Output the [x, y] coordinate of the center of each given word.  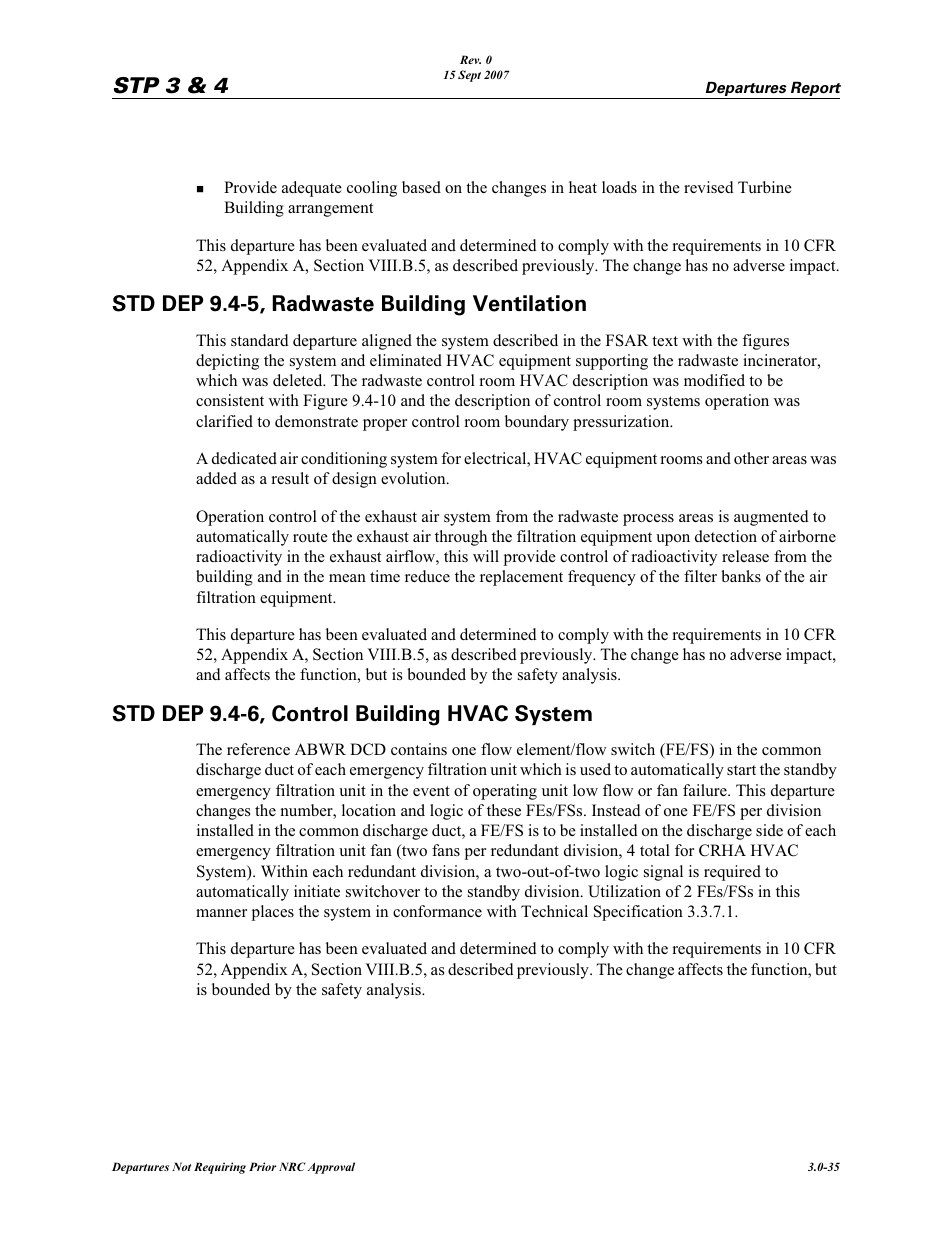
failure [706, 790]
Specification [638, 913]
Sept [469, 76]
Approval [331, 1168]
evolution [414, 478]
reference [258, 749]
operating [505, 792]
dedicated [244, 458]
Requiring [220, 1168]
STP [137, 85]
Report [815, 90]
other [751, 458]
